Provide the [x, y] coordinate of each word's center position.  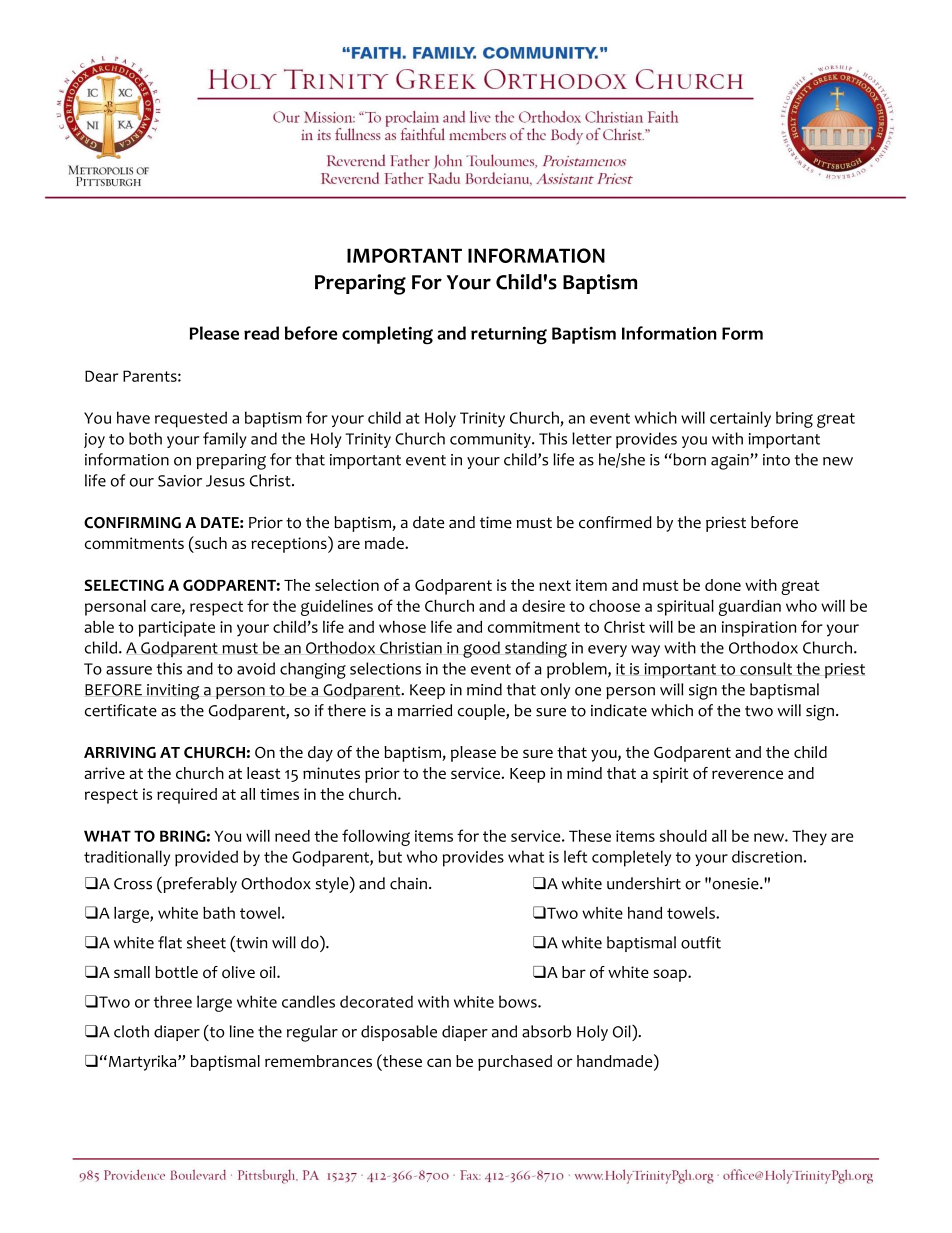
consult [766, 668]
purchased [515, 1063]
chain [408, 883]
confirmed [615, 522]
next [555, 585]
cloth [131, 1031]
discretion [767, 856]
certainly [740, 419]
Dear [101, 376]
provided [206, 858]
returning [509, 335]
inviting [173, 692]
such [210, 542]
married [425, 710]
